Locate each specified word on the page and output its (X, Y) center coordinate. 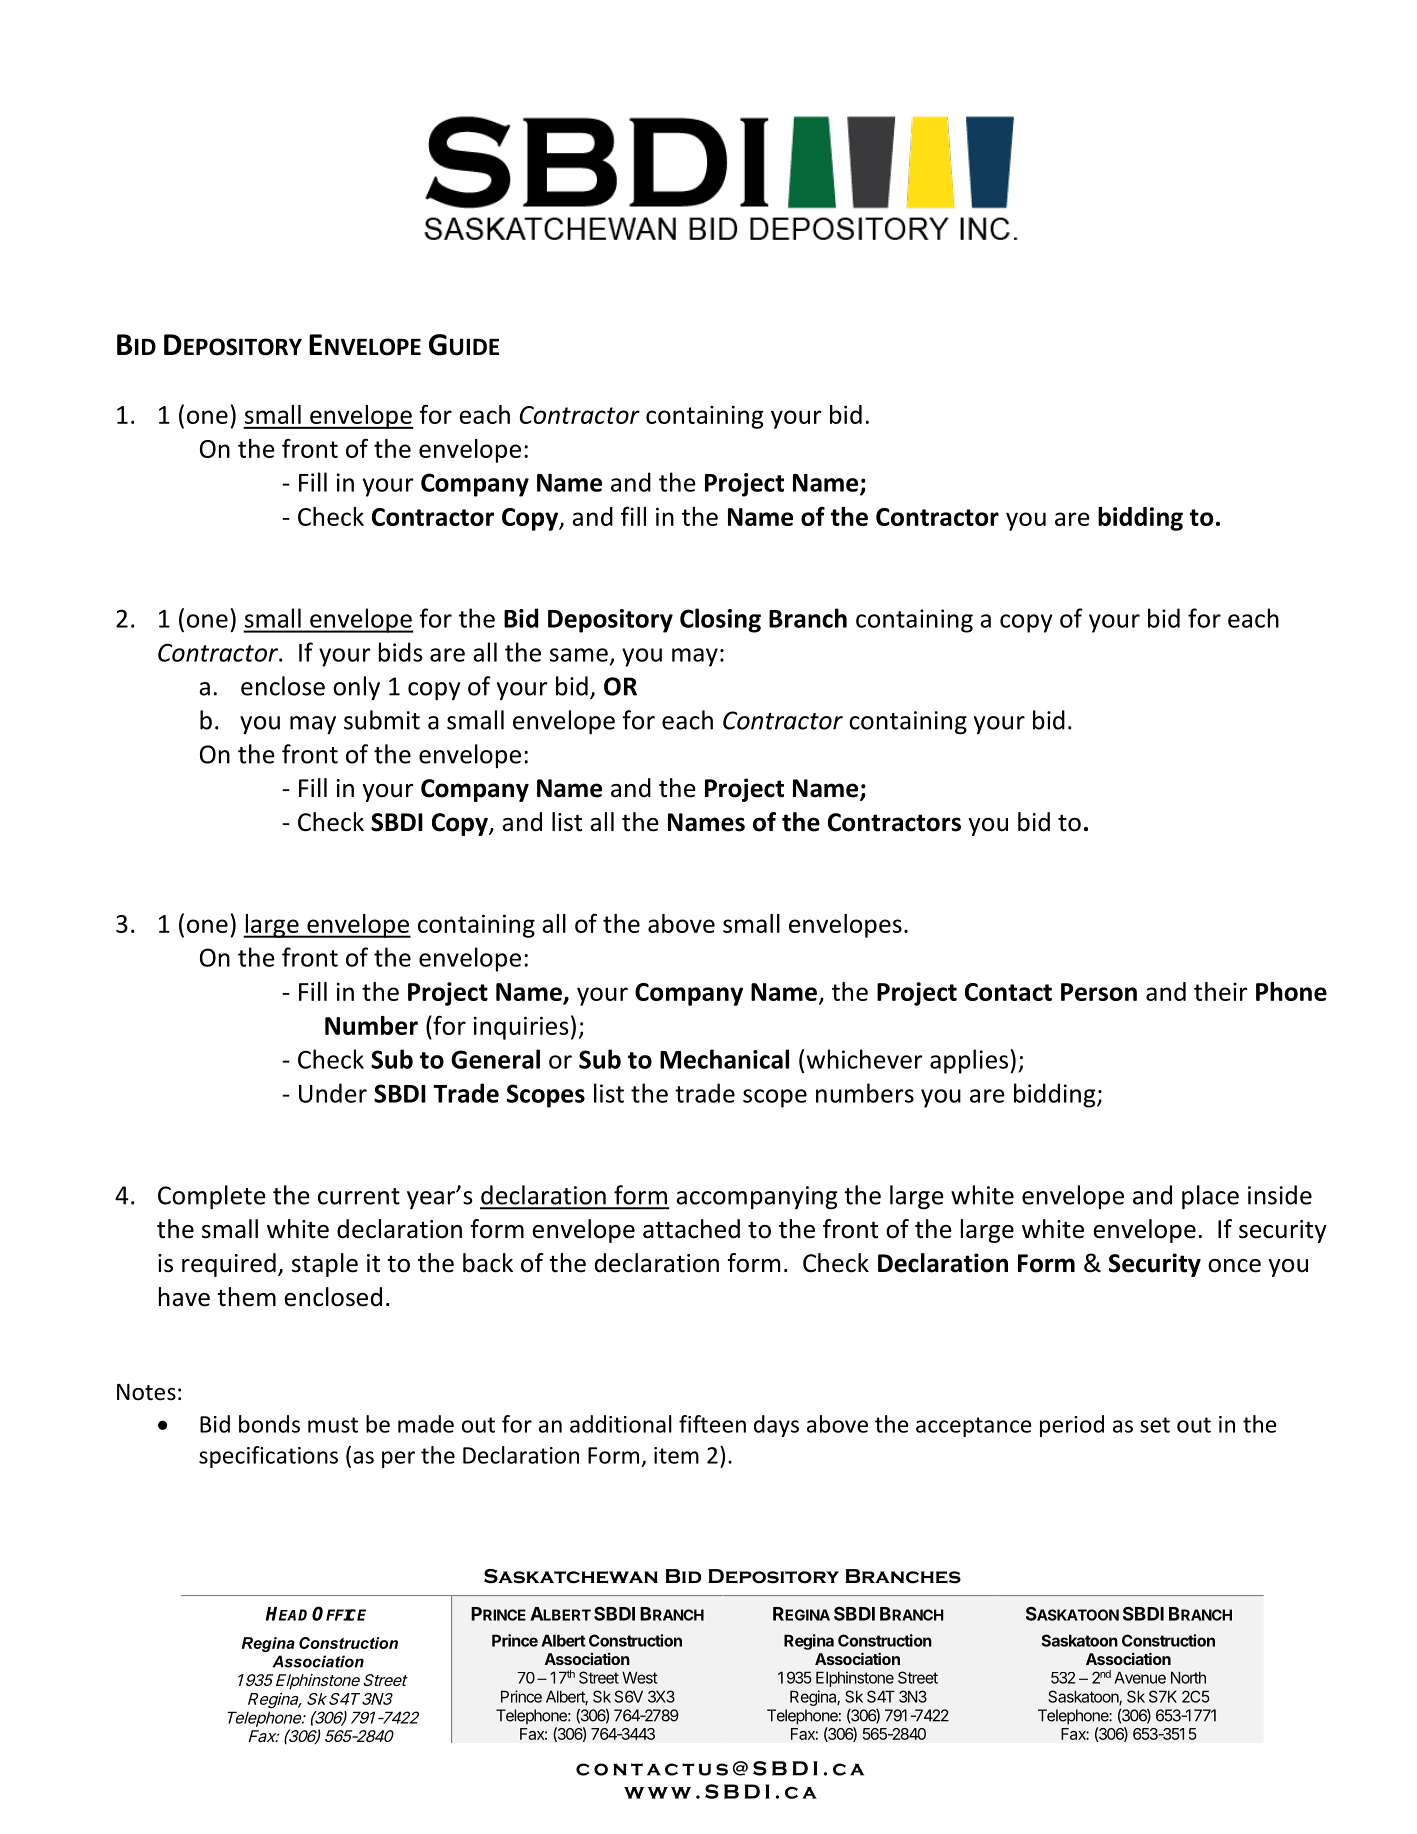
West (639, 1677)
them (246, 1297)
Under (333, 1093)
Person (1099, 992)
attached (691, 1229)
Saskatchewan (571, 1576)
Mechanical (724, 1059)
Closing (720, 620)
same (579, 655)
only (356, 688)
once (1234, 1266)
